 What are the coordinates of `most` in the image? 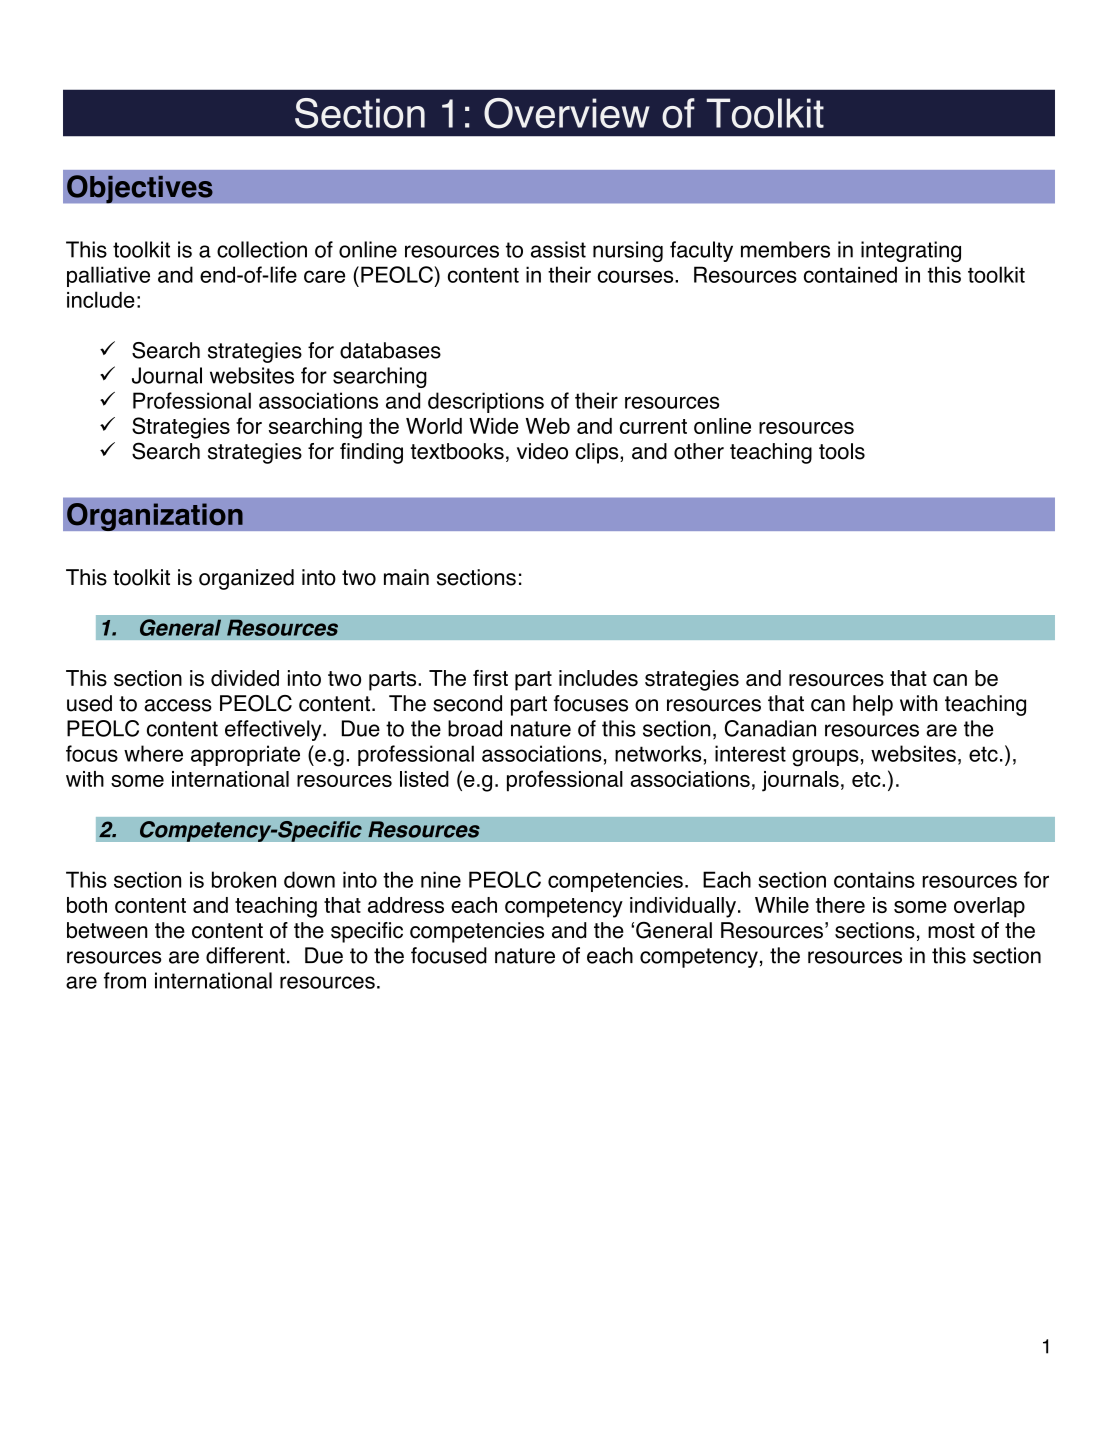 It's located at (951, 931).
